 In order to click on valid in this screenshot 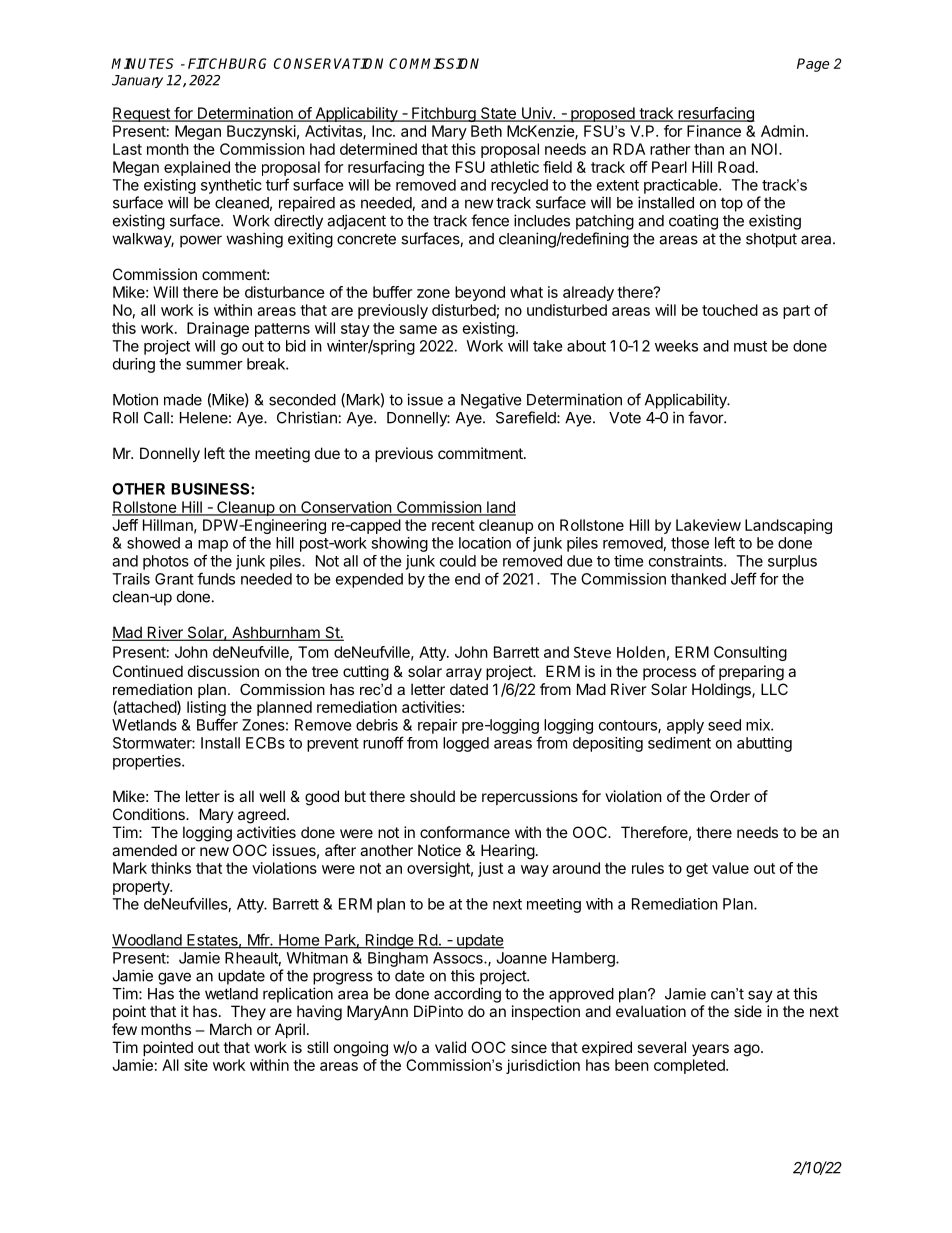, I will do `click(450, 1047)`.
